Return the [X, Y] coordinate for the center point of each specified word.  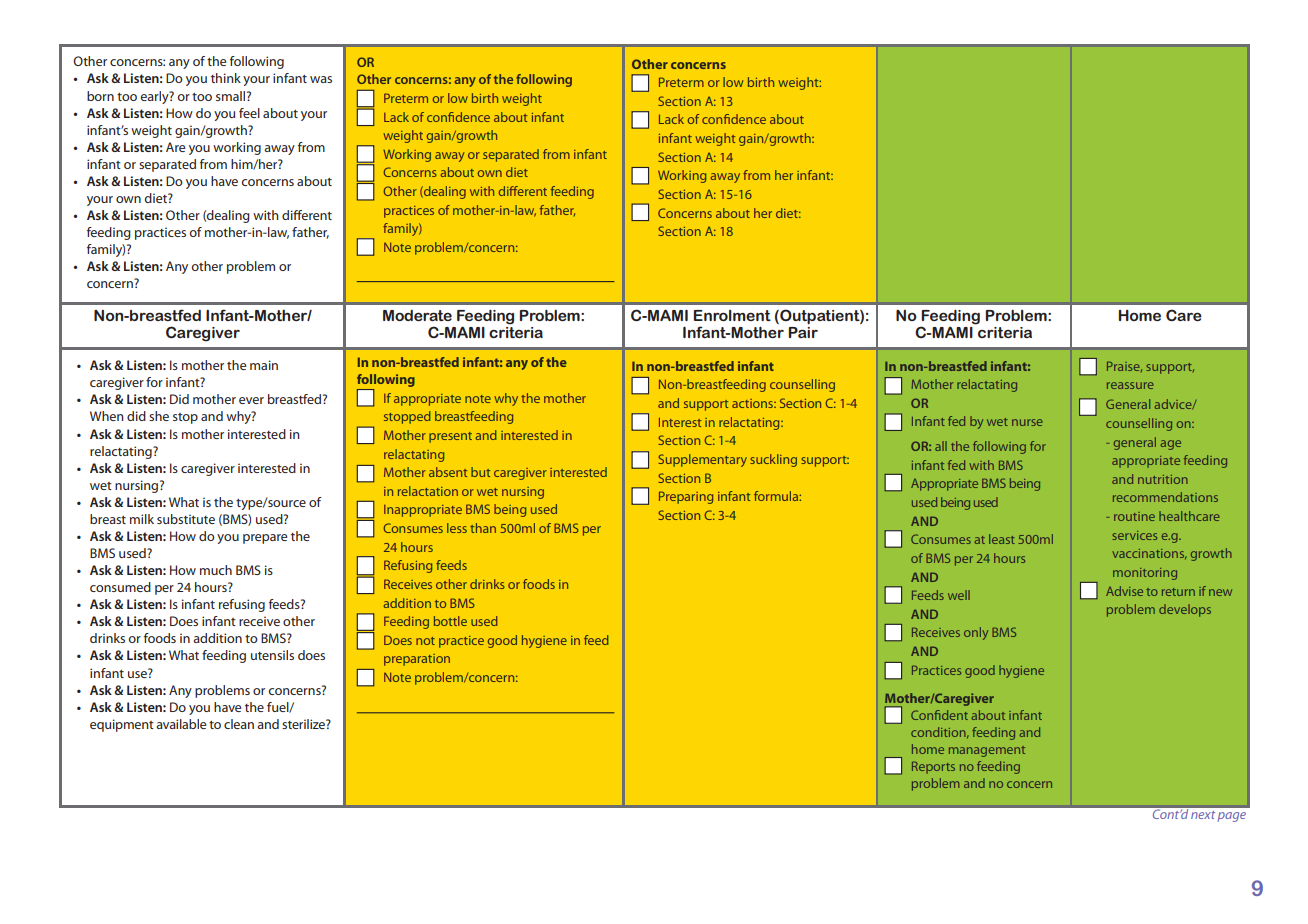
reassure [1130, 385]
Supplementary [703, 460]
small [230, 96]
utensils [272, 655]
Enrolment [732, 315]
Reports [933, 767]
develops [1185, 610]
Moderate [417, 315]
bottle [450, 621]
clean [239, 724]
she [159, 416]
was [321, 79]
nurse [1027, 422]
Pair [803, 332]
